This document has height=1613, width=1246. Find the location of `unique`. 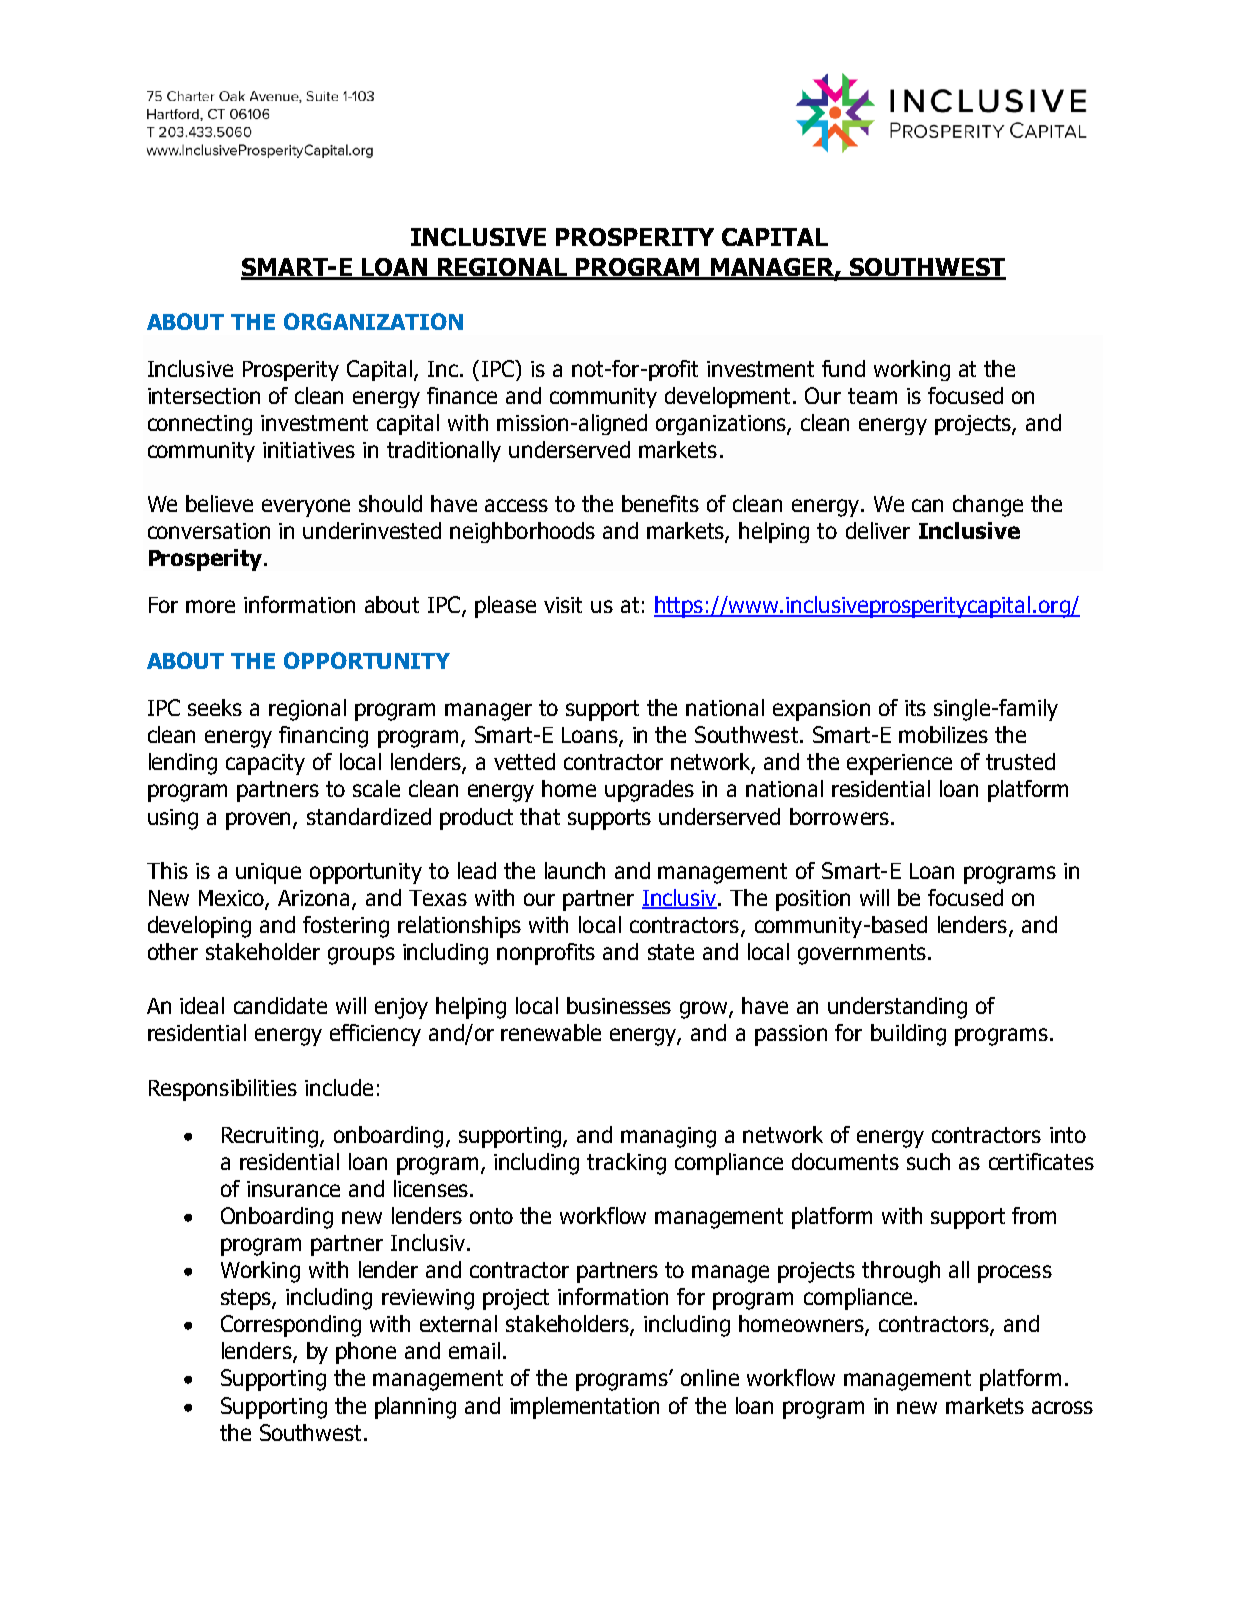

unique is located at coordinates (268, 873).
